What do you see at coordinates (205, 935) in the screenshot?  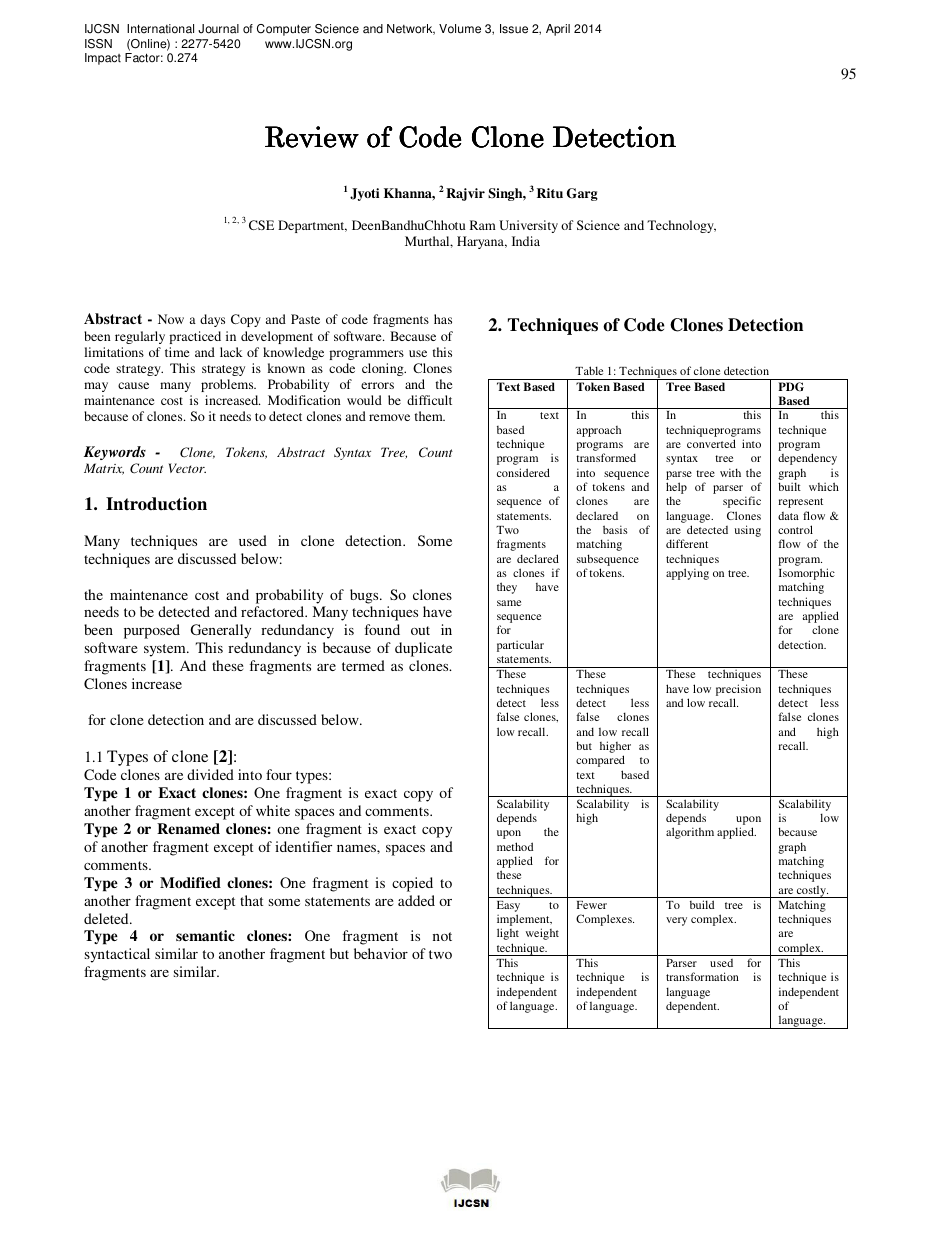 I see `semantic` at bounding box center [205, 935].
